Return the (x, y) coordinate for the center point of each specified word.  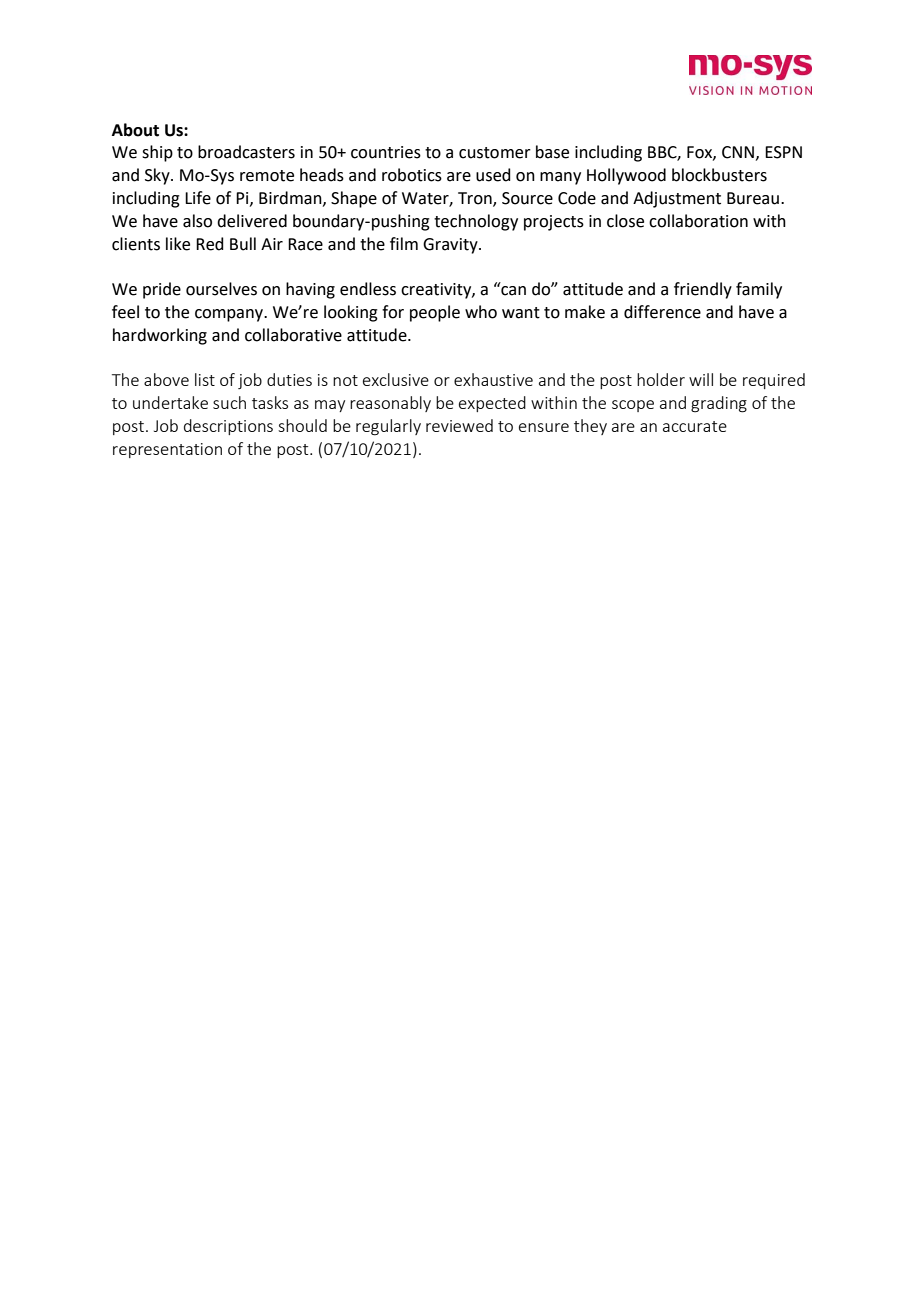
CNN (738, 152)
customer (495, 153)
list (205, 379)
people (435, 313)
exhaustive (493, 379)
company (230, 315)
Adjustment (677, 199)
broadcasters (246, 152)
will (701, 379)
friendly (703, 290)
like (178, 244)
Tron (476, 199)
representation (167, 450)
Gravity (451, 246)
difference (662, 312)
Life (198, 198)
